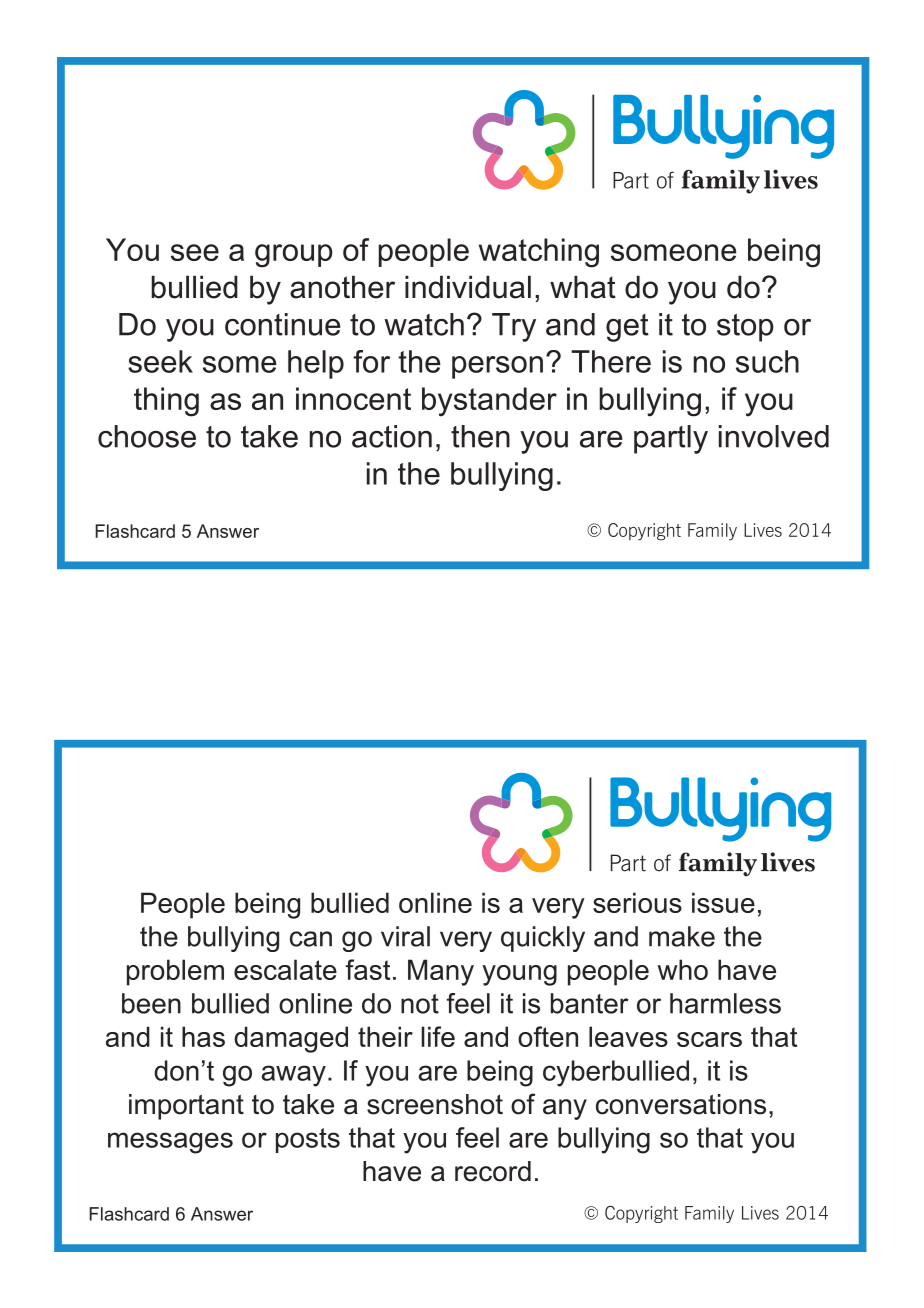 Image resolution: width=924 pixels, height=1308 pixels. Describe the element at coordinates (493, 1171) in the screenshot. I see `record` at that location.
